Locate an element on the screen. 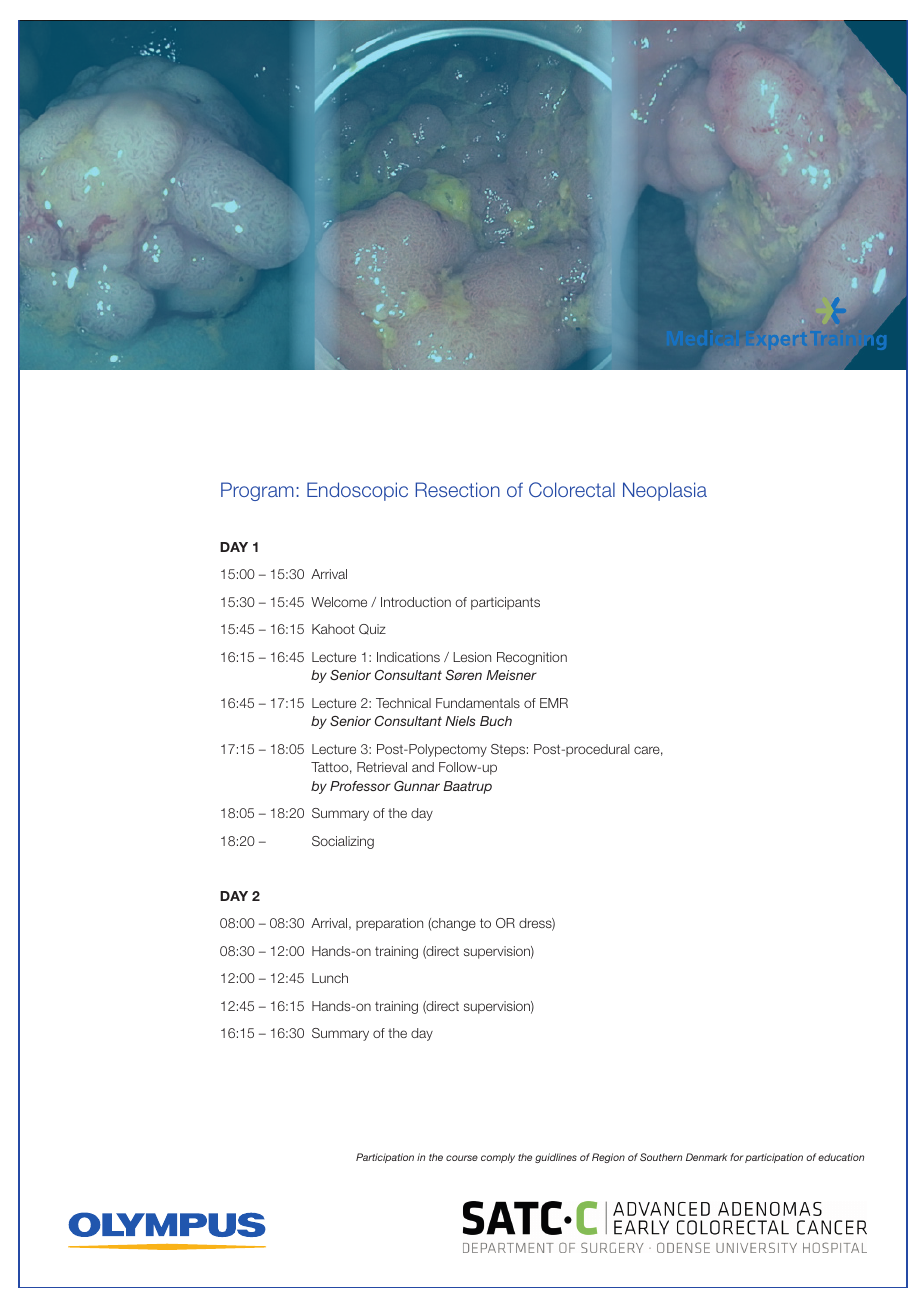 The height and width of the screenshot is (1308, 924). guidlines is located at coordinates (556, 1158).
